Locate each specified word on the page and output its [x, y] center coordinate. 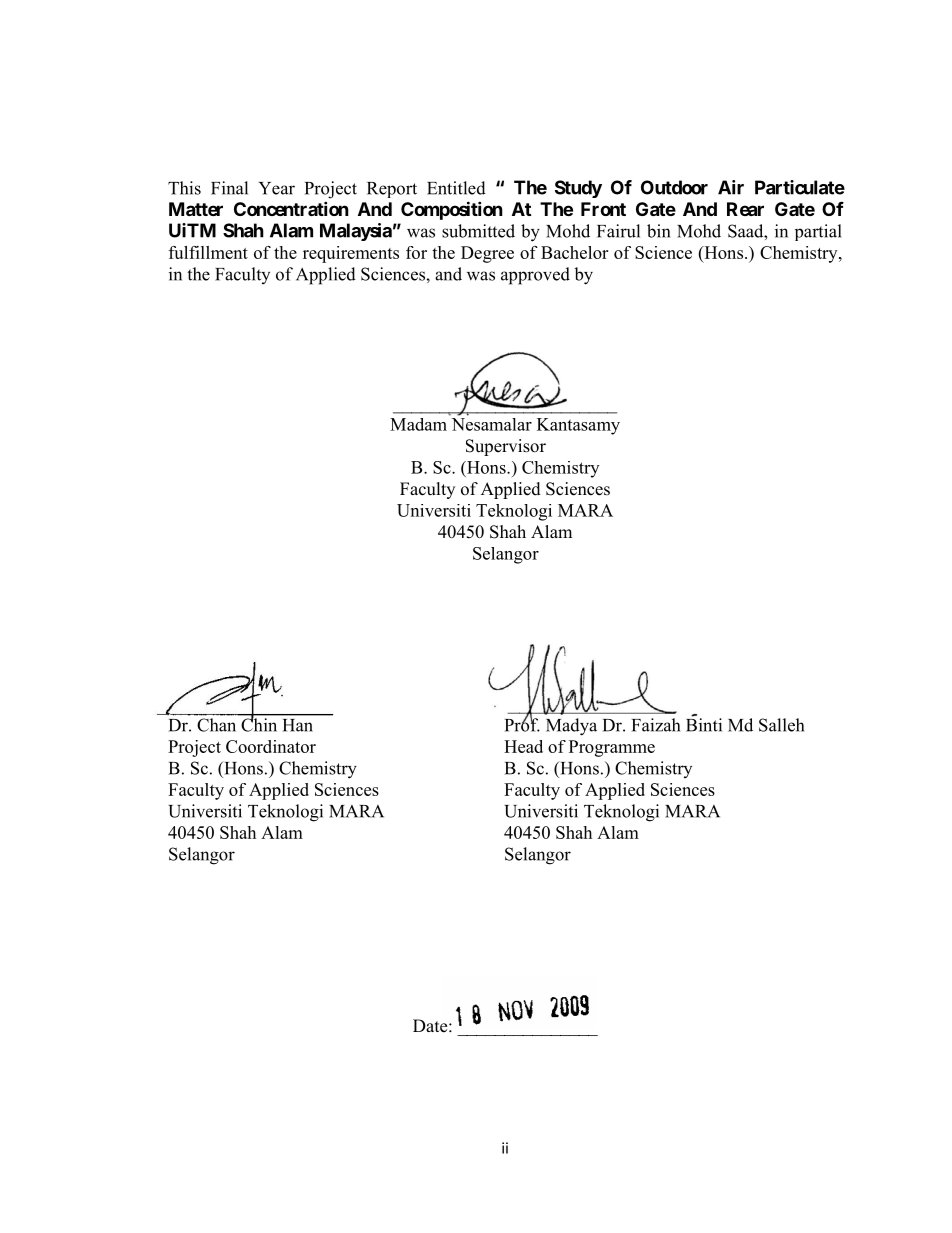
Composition [452, 210]
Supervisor [506, 447]
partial [818, 232]
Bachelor [574, 252]
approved [535, 276]
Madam [420, 423]
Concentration [291, 208]
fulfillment [208, 252]
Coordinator [271, 746]
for [416, 252]
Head [523, 746]
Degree [487, 254]
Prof [522, 724]
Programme [612, 748]
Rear [745, 209]
